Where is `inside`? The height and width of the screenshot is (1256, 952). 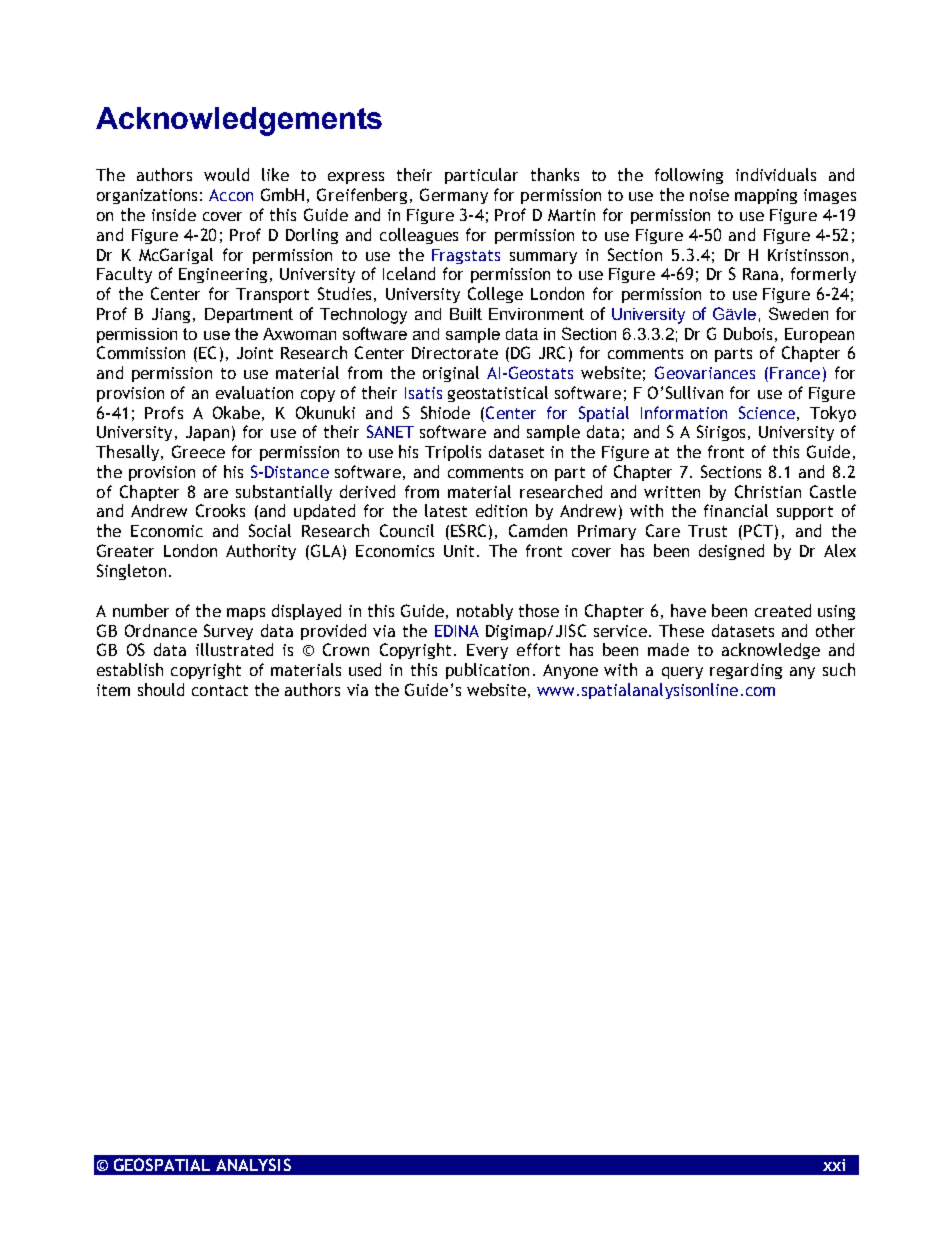 inside is located at coordinates (174, 214).
